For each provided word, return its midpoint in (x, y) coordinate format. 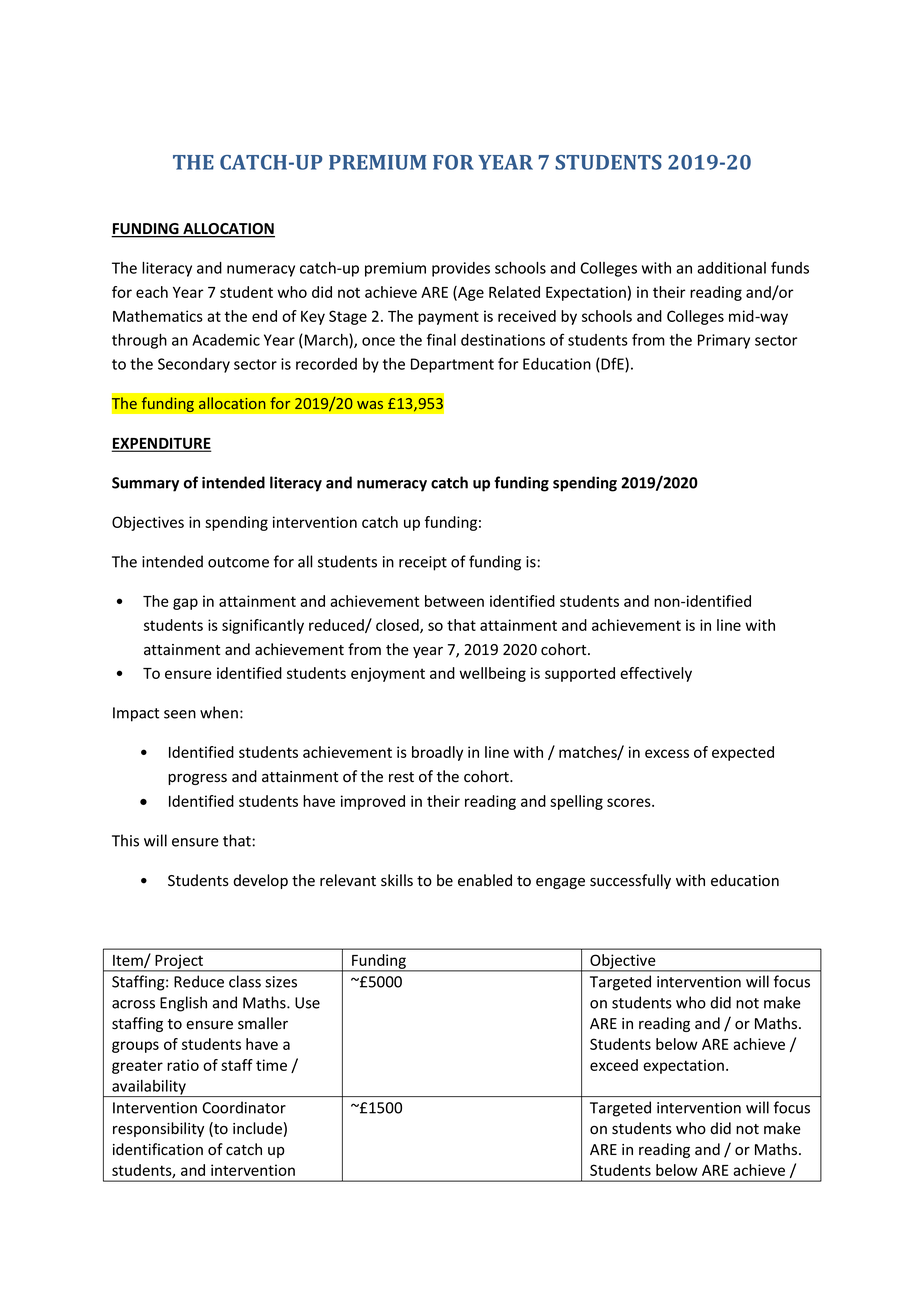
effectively (656, 674)
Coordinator (244, 1107)
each (152, 292)
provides (461, 269)
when (219, 712)
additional (731, 268)
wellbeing (492, 674)
